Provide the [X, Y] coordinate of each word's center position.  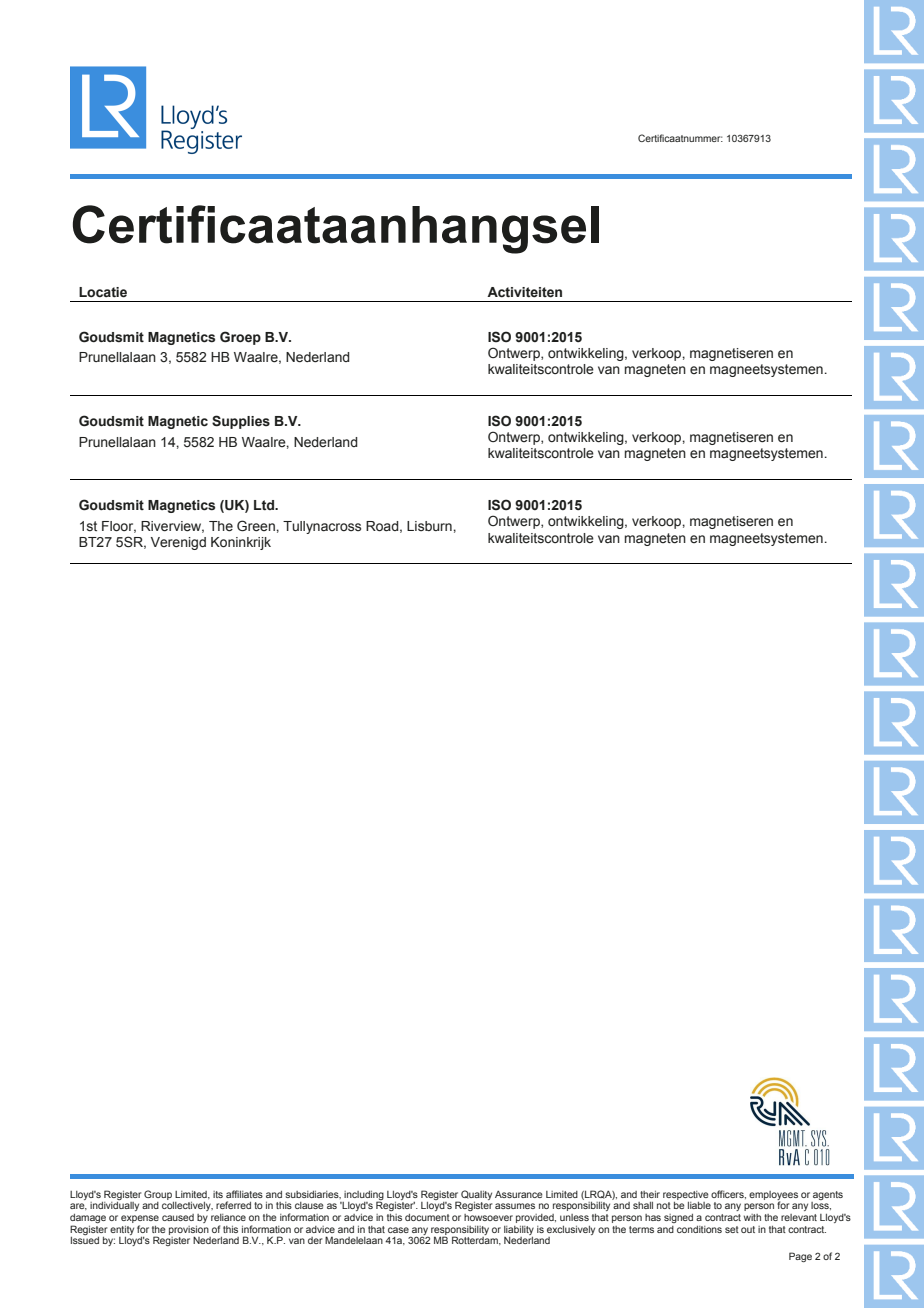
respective [686, 1195]
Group [158, 1195]
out [748, 1229]
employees [773, 1196]
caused [178, 1217]
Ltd [265, 505]
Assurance [519, 1194]
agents [828, 1195]
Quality [476, 1195]
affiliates [244, 1194]
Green [257, 526]
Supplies [241, 422]
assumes [515, 1206]
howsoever [488, 1217]
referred [233, 1205]
